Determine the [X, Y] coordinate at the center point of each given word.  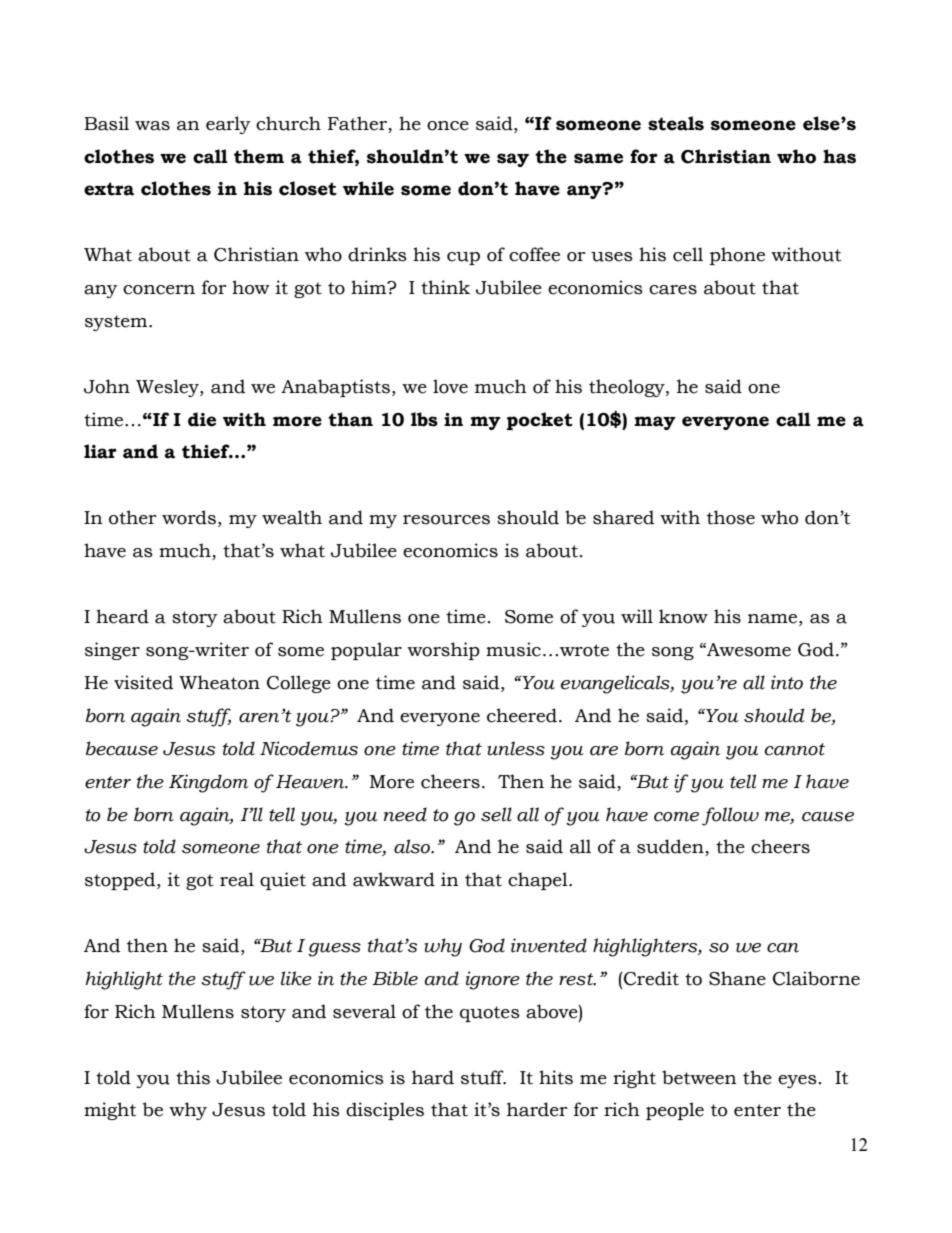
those [731, 517]
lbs [424, 419]
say [513, 160]
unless [516, 748]
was [152, 126]
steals [676, 123]
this [193, 1077]
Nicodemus [309, 748]
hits [556, 1077]
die [202, 419]
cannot [795, 749]
